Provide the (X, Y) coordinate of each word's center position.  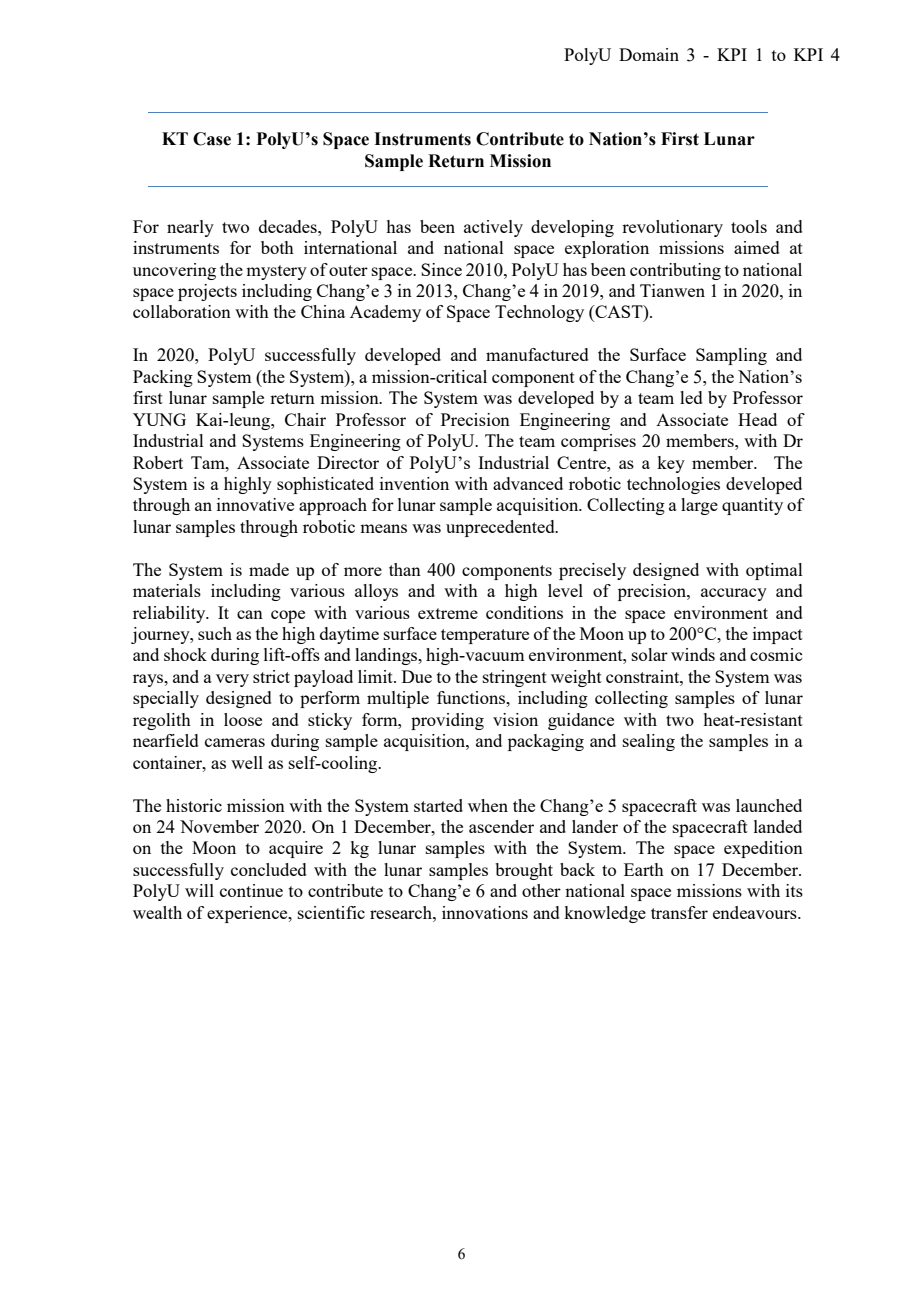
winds (693, 654)
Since (441, 269)
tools (749, 226)
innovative (255, 504)
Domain (649, 54)
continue (251, 890)
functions (472, 697)
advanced (528, 483)
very (232, 680)
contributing (675, 271)
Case (212, 139)
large (699, 506)
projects (207, 292)
